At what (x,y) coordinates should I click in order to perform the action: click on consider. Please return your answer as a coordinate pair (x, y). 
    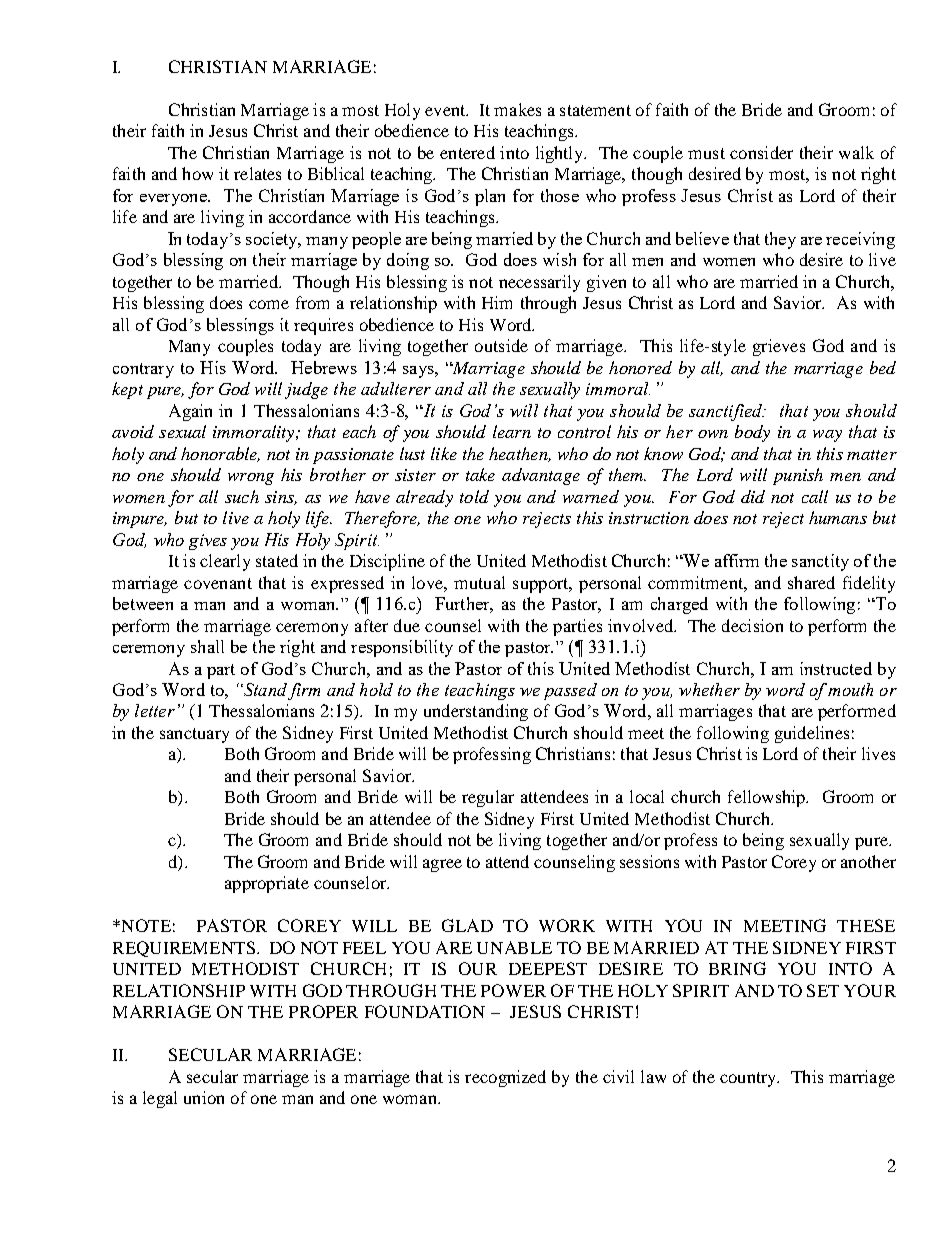
    Looking at the image, I should click on (761, 152).
